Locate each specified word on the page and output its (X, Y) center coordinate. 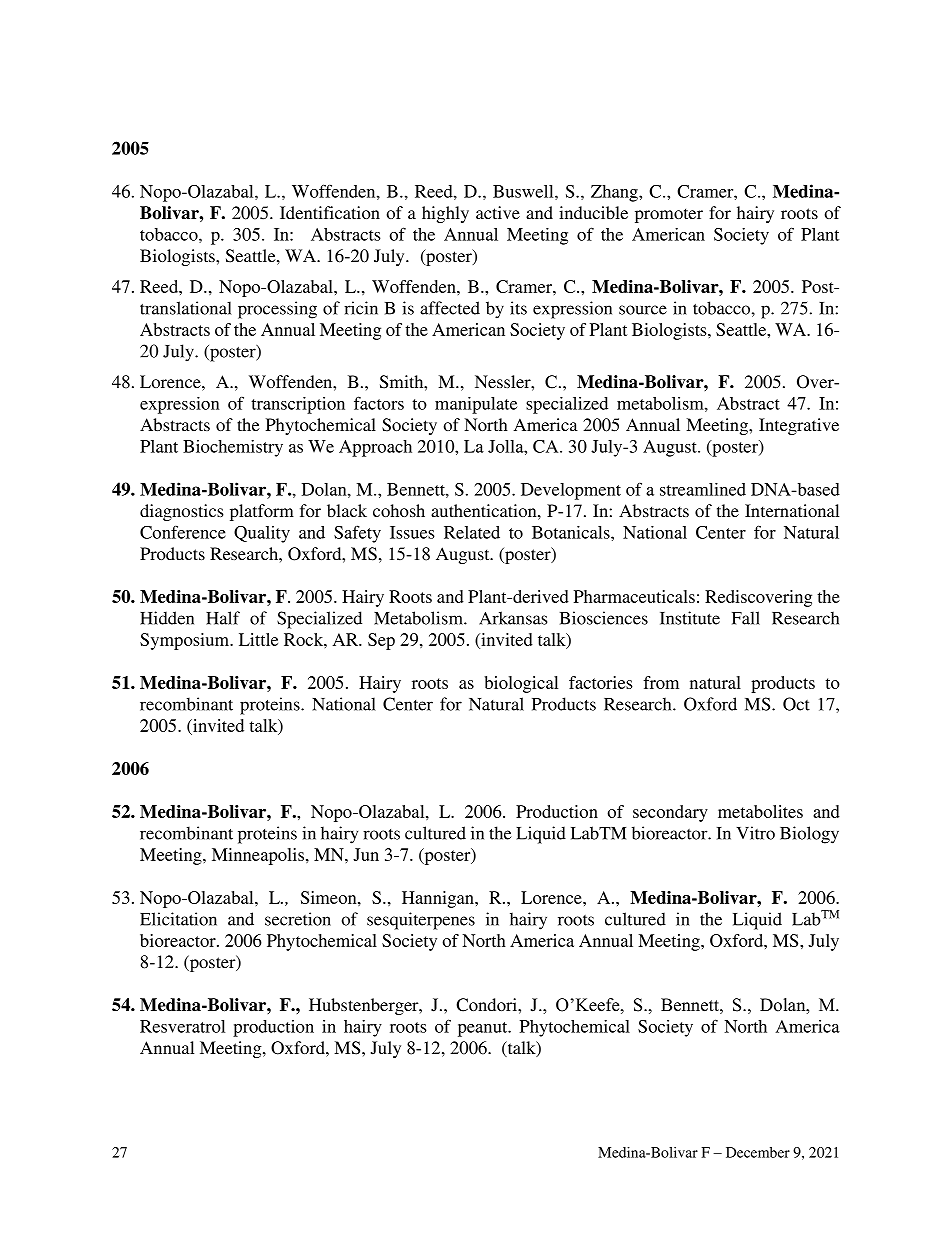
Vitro (755, 833)
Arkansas (513, 618)
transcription (298, 405)
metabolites (760, 811)
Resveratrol (182, 1026)
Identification (330, 212)
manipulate (476, 405)
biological (521, 684)
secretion (298, 919)
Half (223, 618)
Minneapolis (259, 856)
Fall (746, 618)
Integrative (799, 426)
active (498, 212)
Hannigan (439, 899)
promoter (669, 215)
